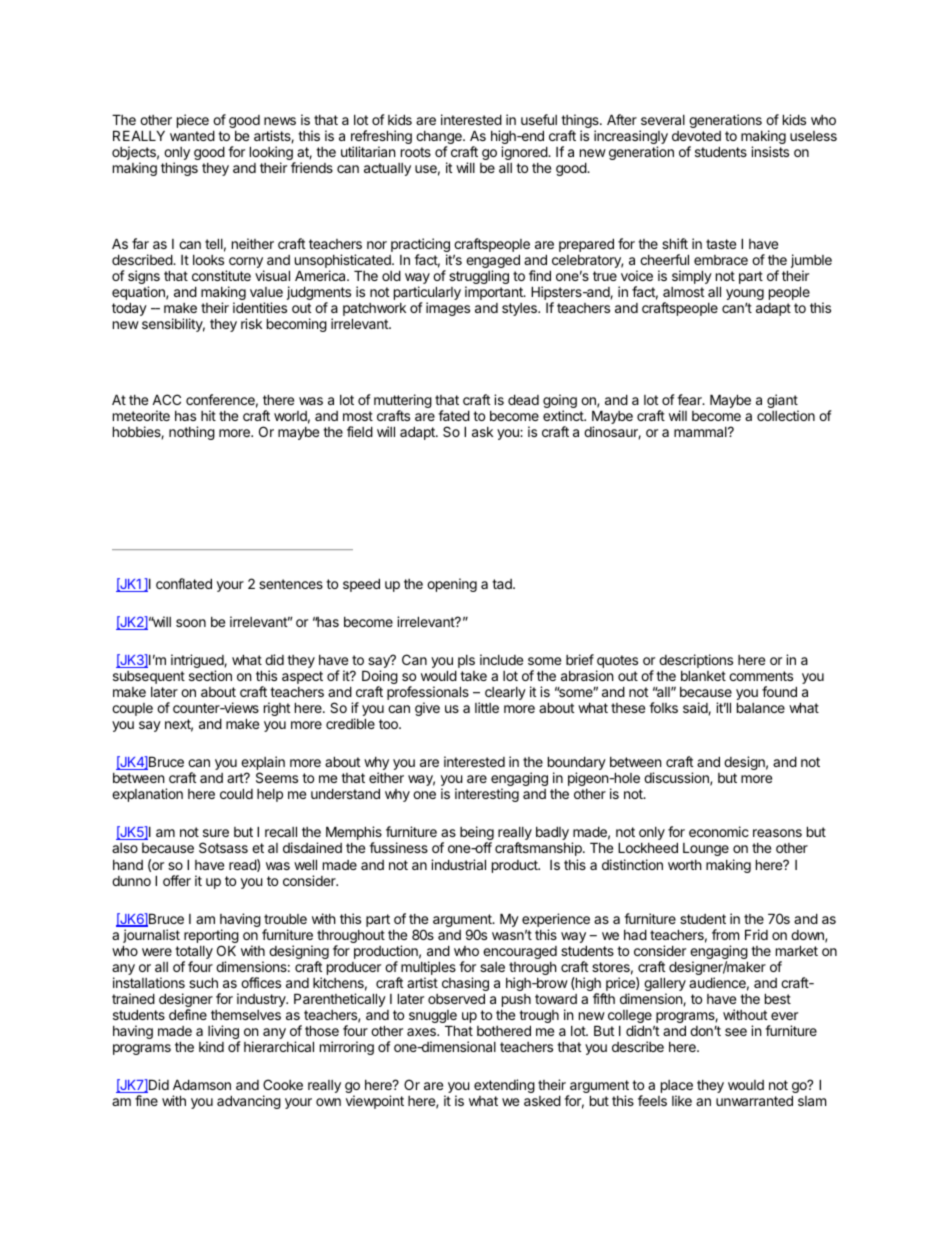 The image size is (952, 1233). Describe the element at coordinates (216, 833) in the screenshot. I see `sure` at that location.
